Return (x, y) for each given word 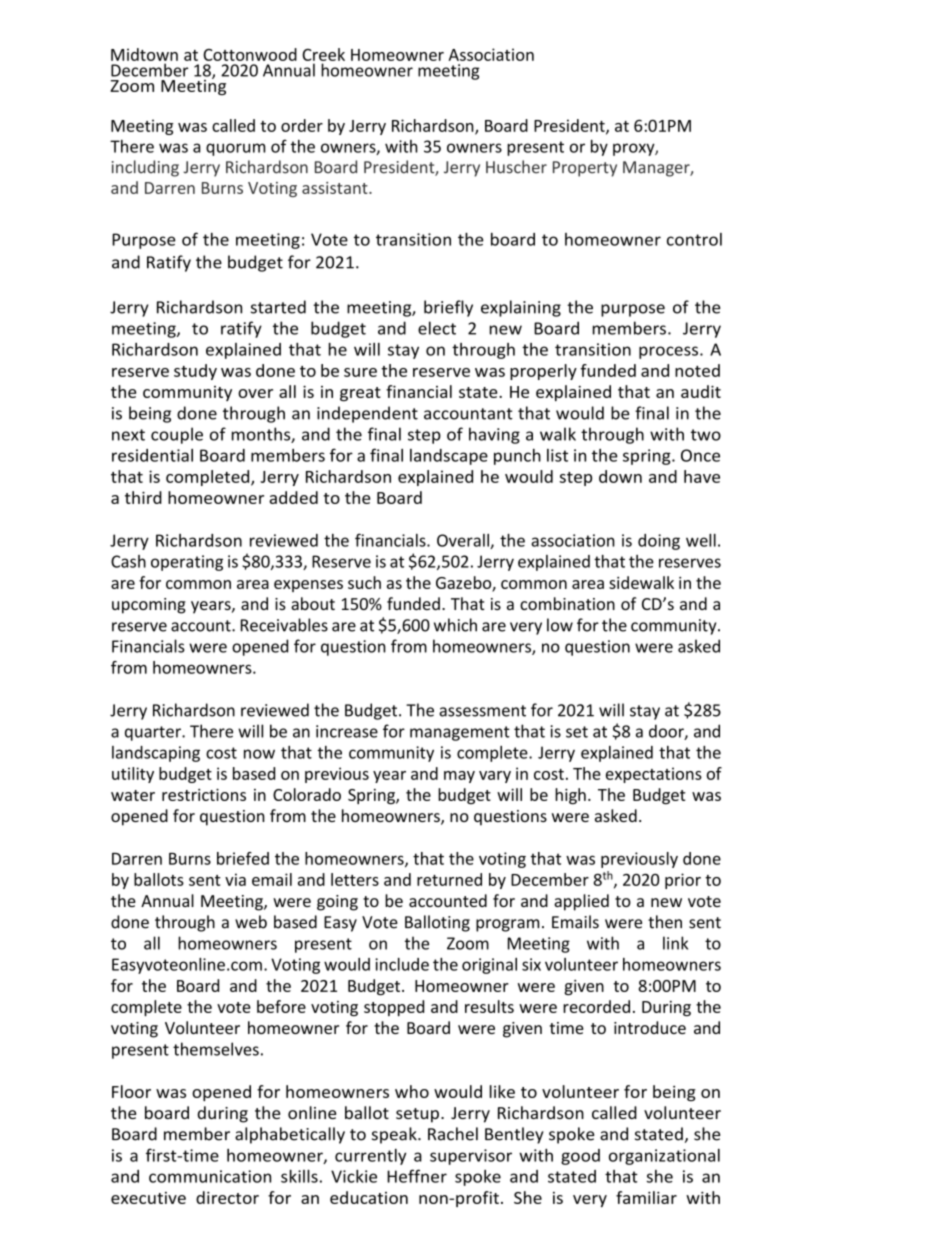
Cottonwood (250, 54)
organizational (664, 1157)
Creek (323, 54)
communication (210, 1176)
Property (585, 169)
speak (395, 1135)
